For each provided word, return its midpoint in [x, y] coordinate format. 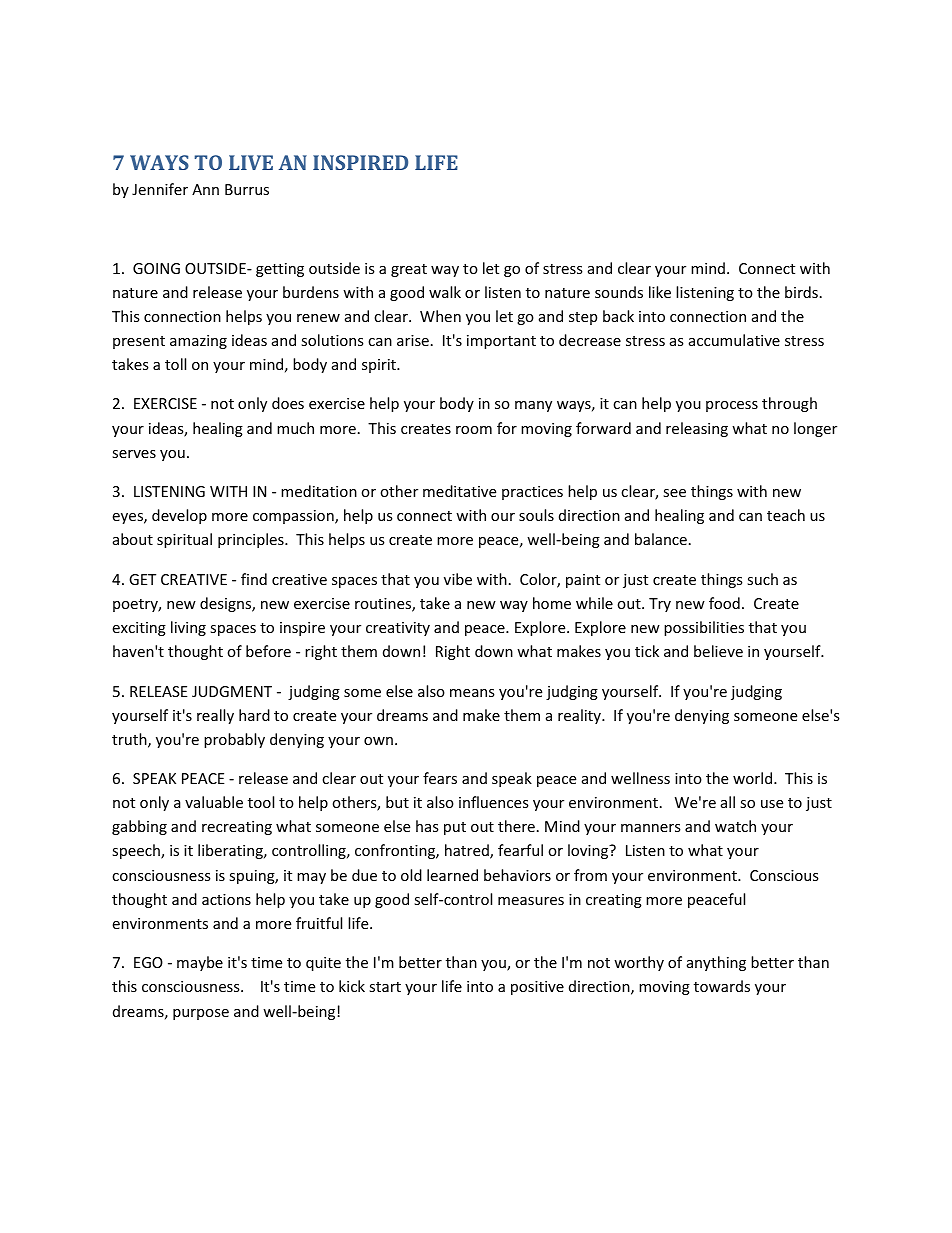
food [724, 603]
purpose [201, 1014]
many [533, 406]
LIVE [251, 162]
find [254, 579]
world [754, 778]
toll [175, 364]
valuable [214, 802]
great [409, 270]
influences [494, 802]
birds [801, 292]
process [732, 406]
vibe [458, 579]
